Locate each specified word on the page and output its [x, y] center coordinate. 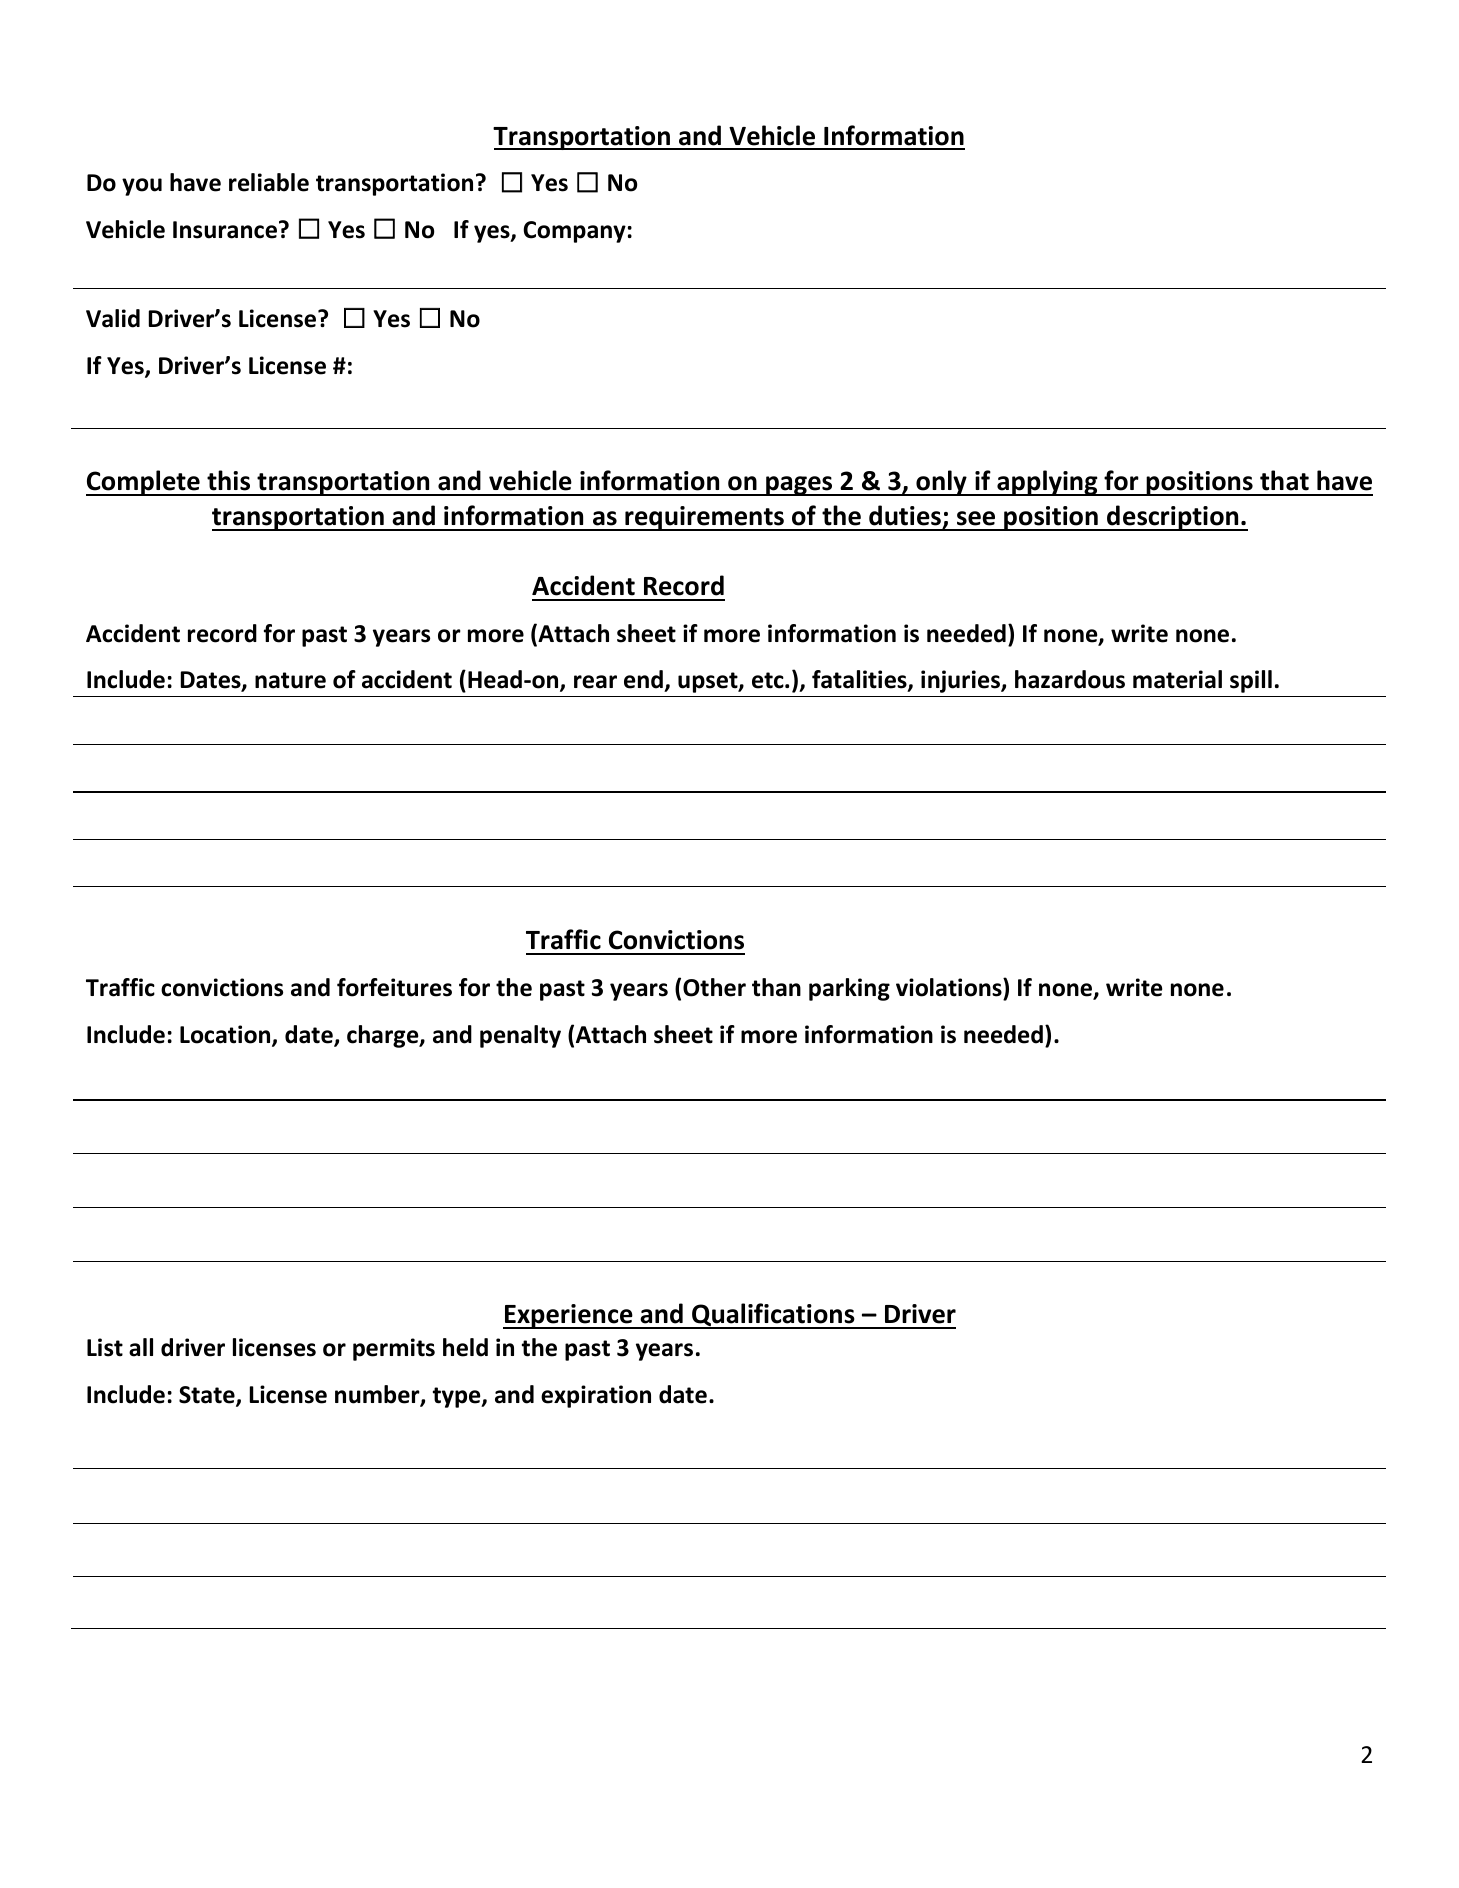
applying [1047, 483]
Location [226, 1035]
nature [290, 680]
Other [714, 987]
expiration [596, 1396]
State [208, 1396]
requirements [704, 518]
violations [950, 987]
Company [574, 232]
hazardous [1070, 679]
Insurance [225, 230]
